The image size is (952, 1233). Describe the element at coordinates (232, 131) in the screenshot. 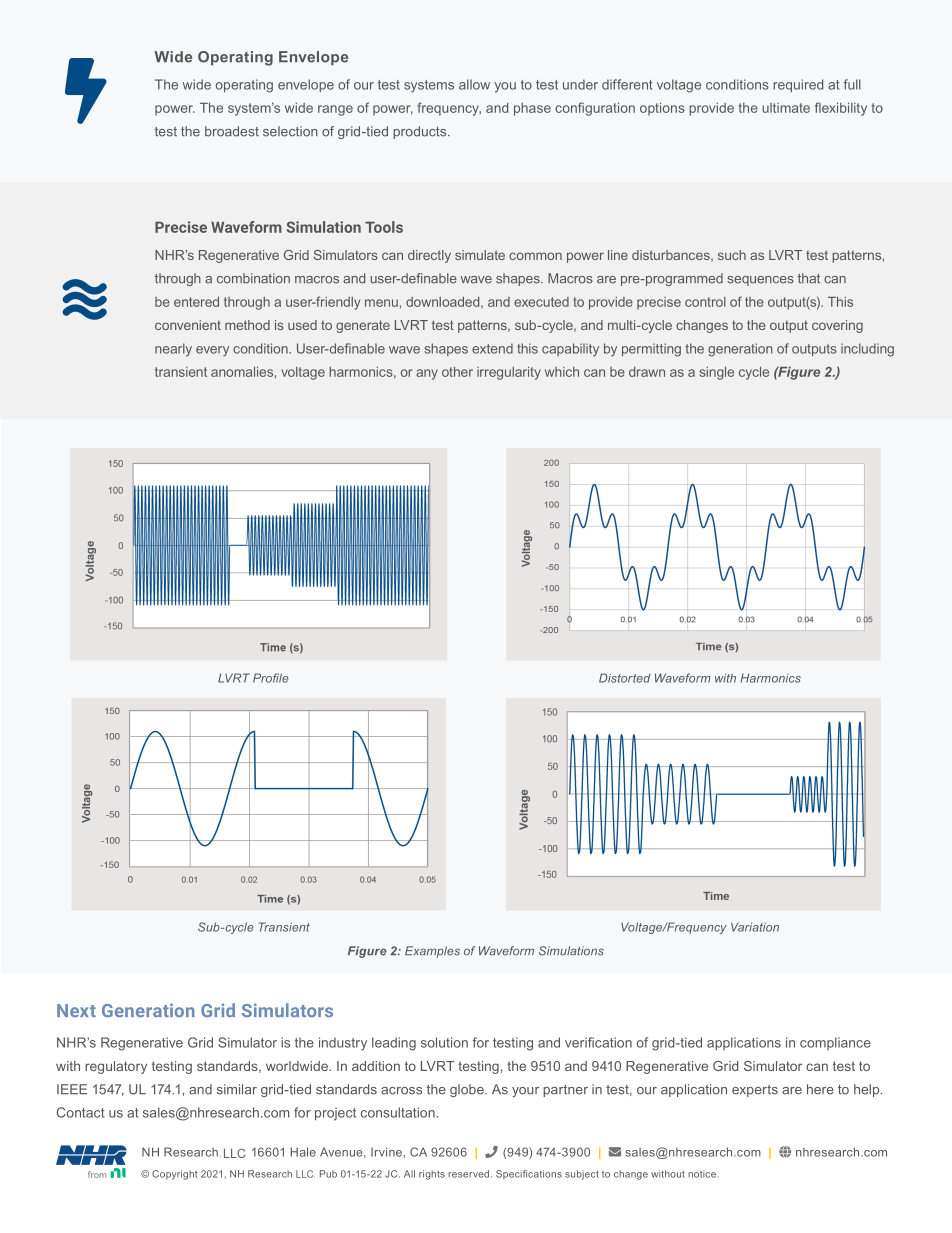

I see `broadest` at that location.
